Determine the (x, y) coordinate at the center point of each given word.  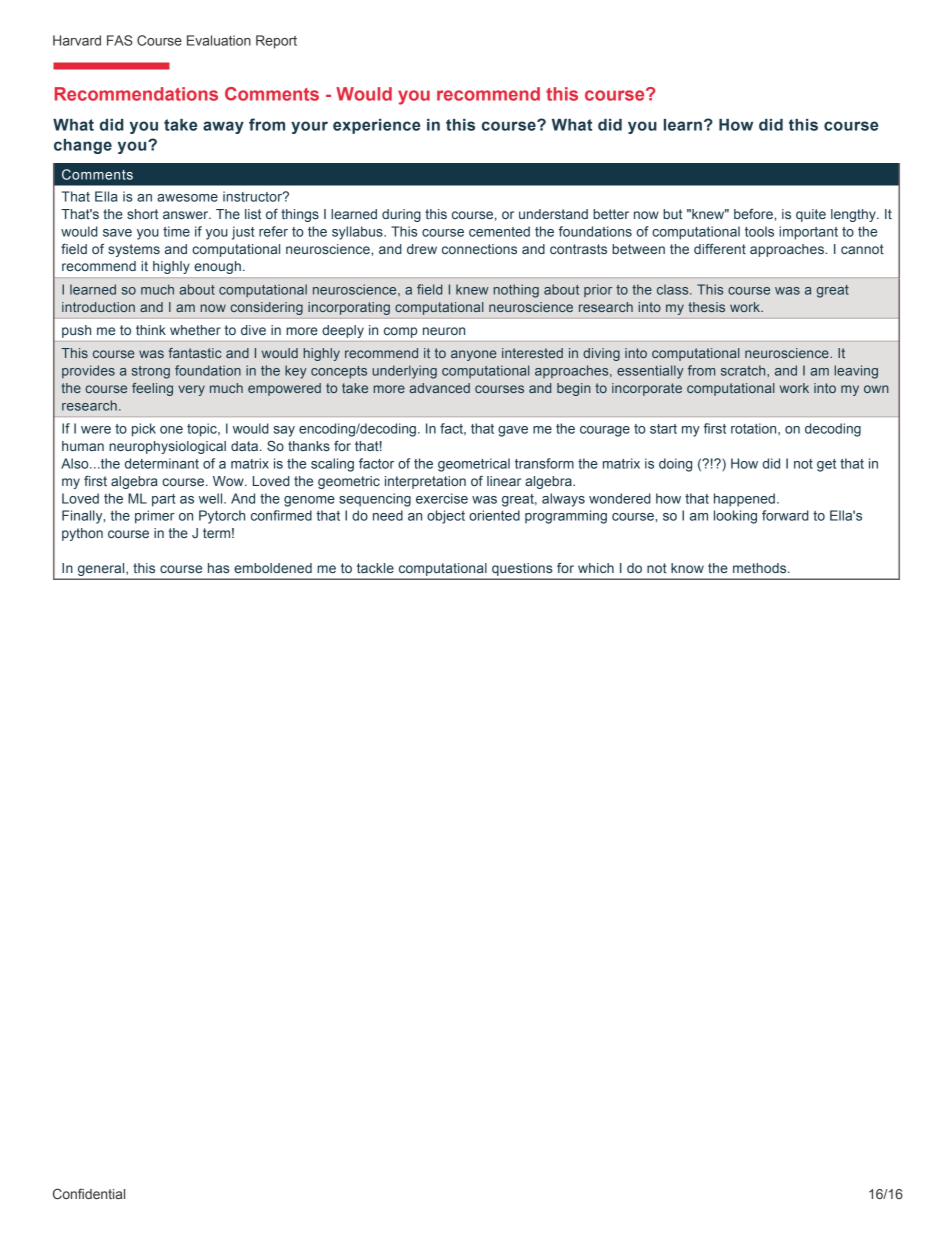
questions (522, 569)
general (102, 569)
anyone (474, 355)
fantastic (195, 353)
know (687, 568)
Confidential (89, 1193)
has (218, 568)
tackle (375, 568)
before (754, 214)
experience (376, 126)
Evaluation (219, 40)
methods (761, 568)
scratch (744, 370)
